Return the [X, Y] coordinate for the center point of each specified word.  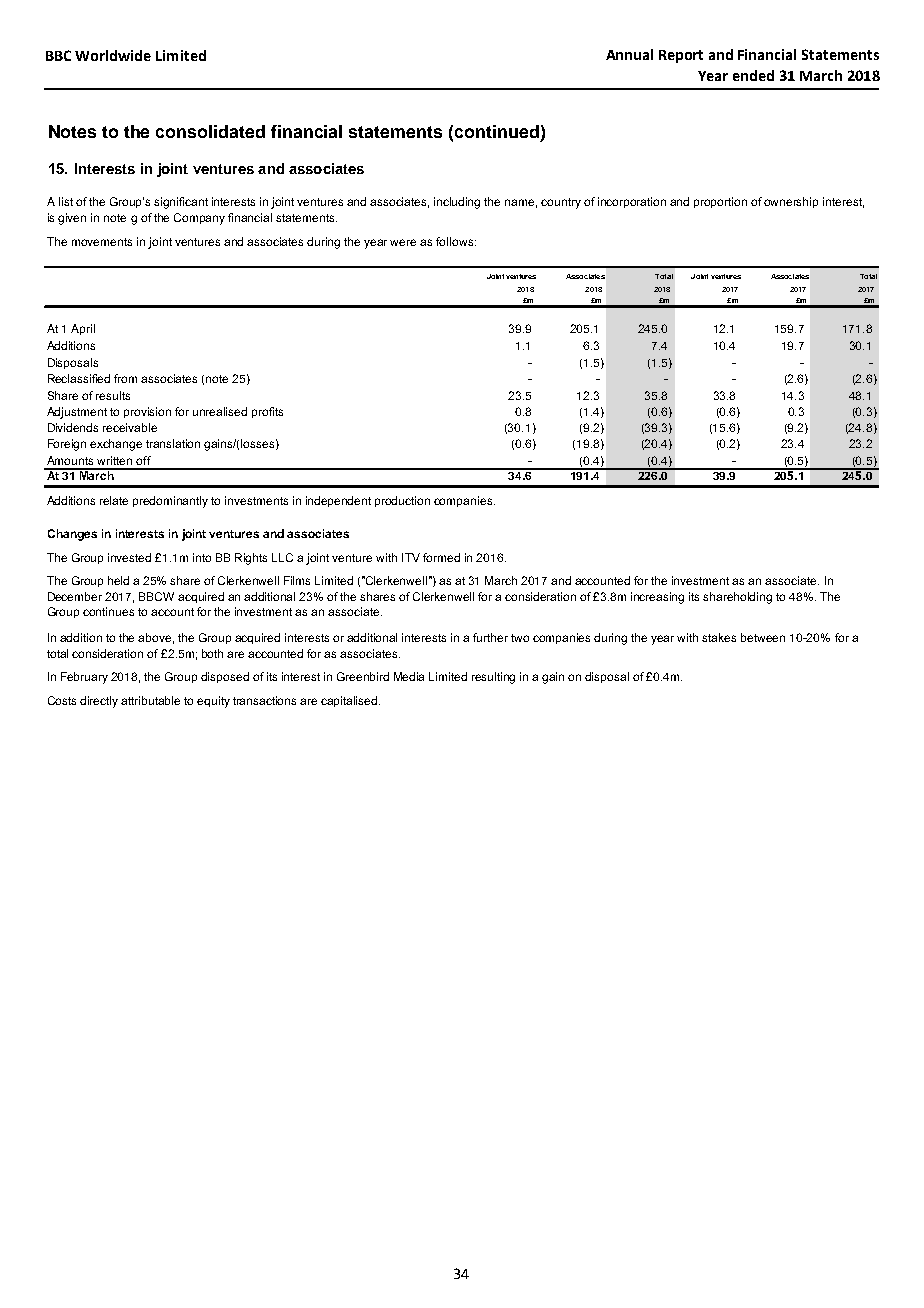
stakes [719, 637]
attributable [150, 700]
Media [409, 676]
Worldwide [113, 55]
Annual [629, 54]
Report [681, 56]
